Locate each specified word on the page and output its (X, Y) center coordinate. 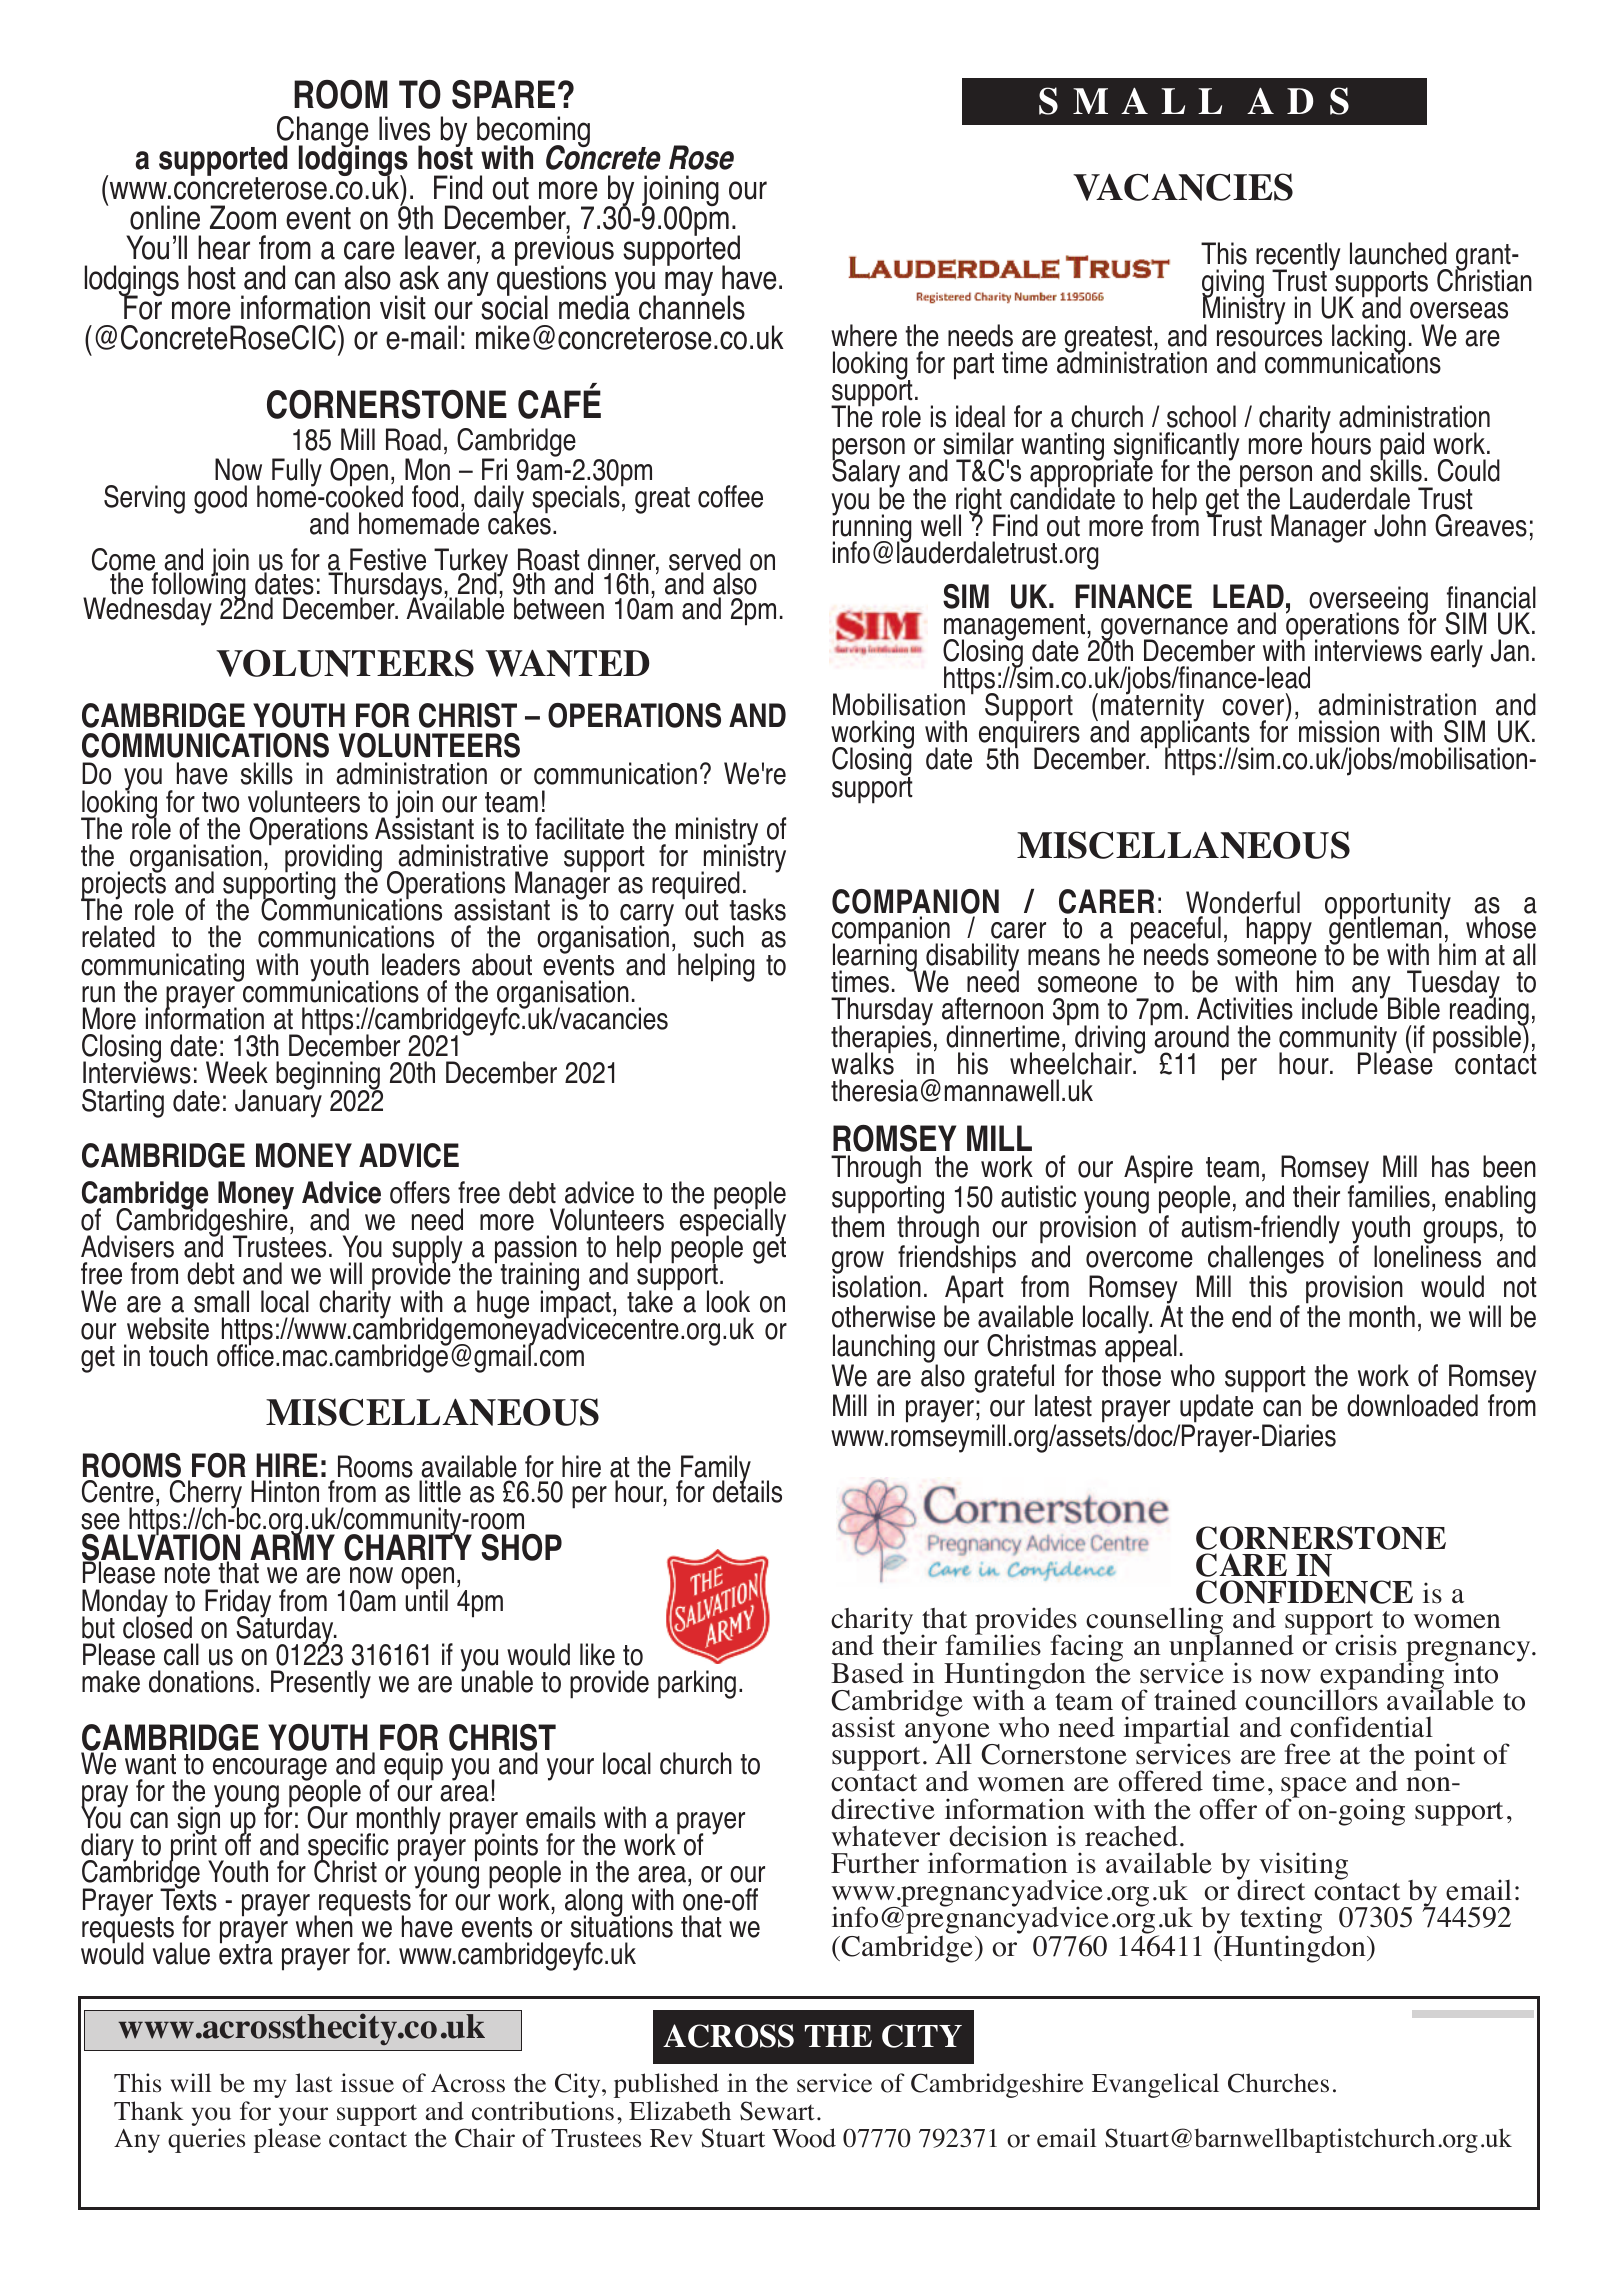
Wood (804, 2138)
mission (1339, 731)
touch (178, 1355)
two (220, 802)
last (314, 2083)
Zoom (243, 217)
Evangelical (1155, 2085)
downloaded (1412, 1405)
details (747, 1490)
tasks (757, 909)
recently (1298, 257)
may (689, 283)
